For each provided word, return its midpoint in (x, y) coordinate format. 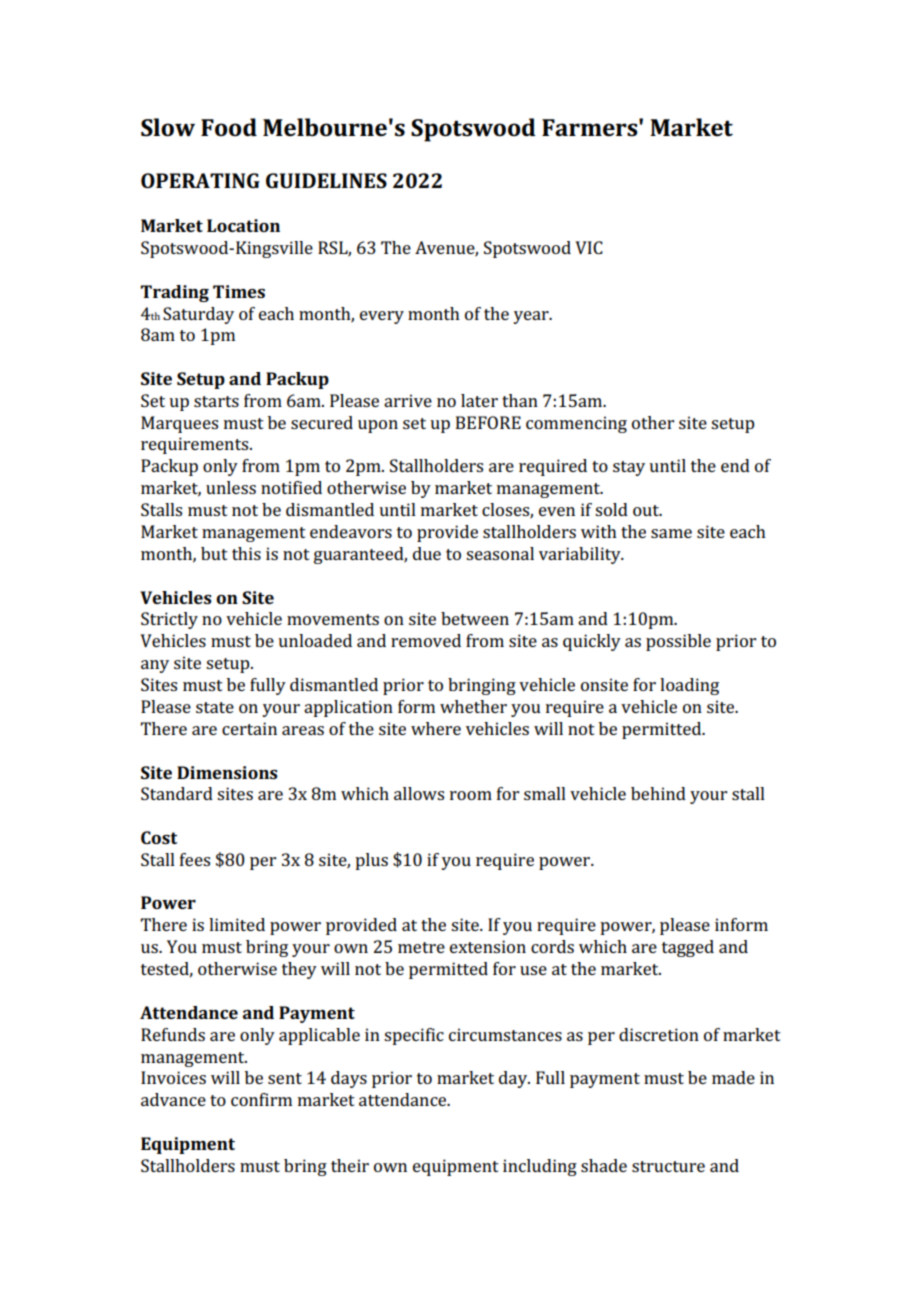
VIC (589, 247)
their (350, 1165)
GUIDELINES (326, 180)
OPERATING (200, 180)
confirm (261, 1099)
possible (678, 642)
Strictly (169, 620)
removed (426, 640)
